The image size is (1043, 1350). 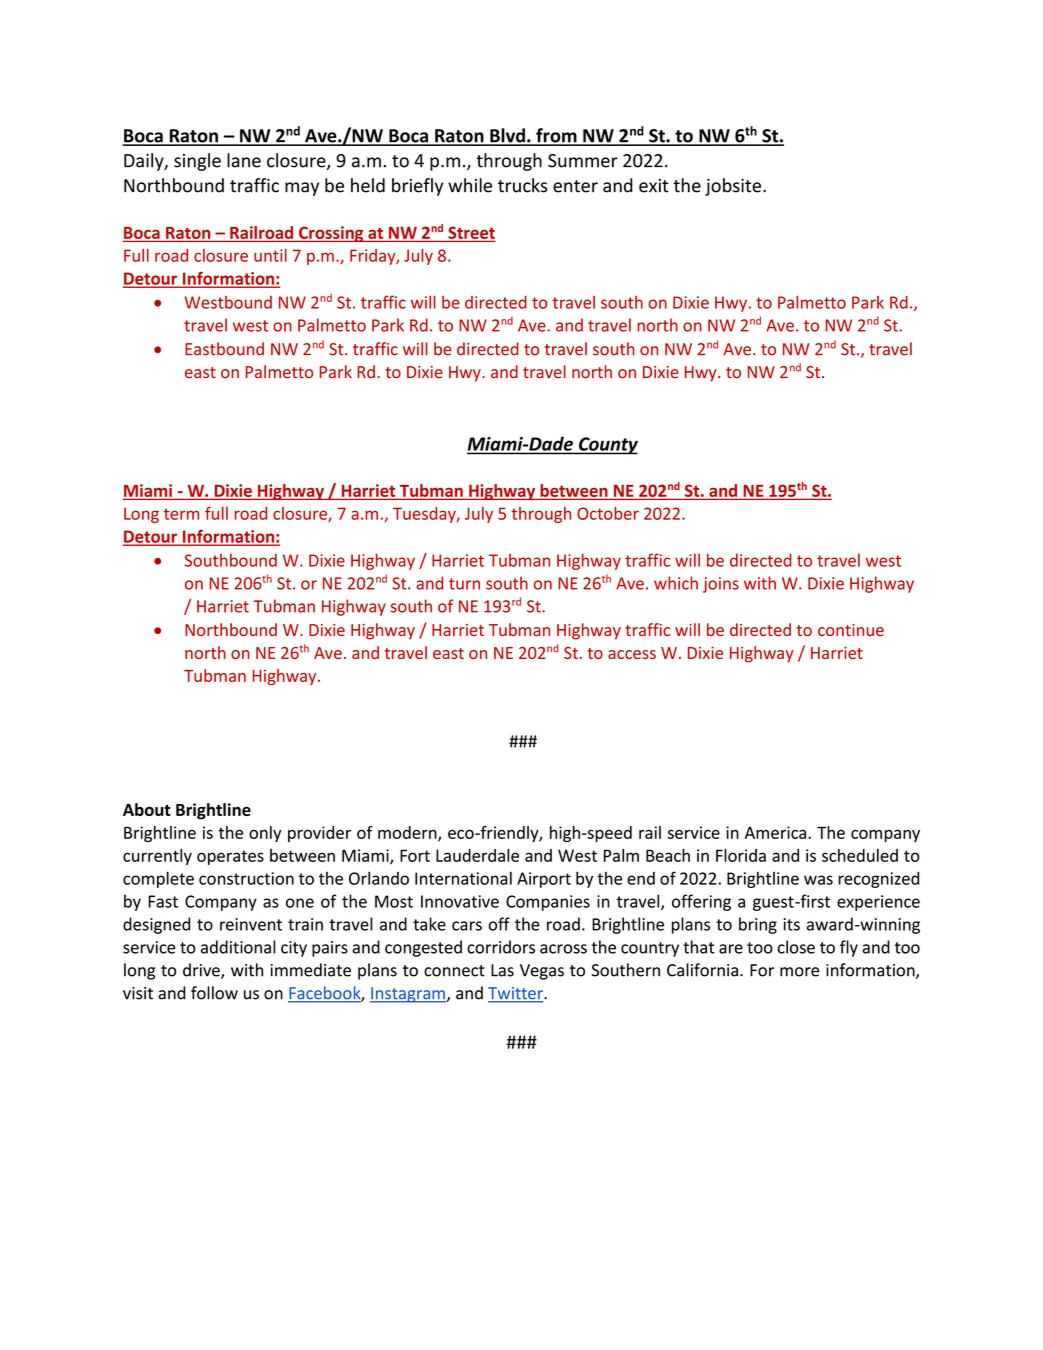 What do you see at coordinates (607, 446) in the screenshot?
I see `County` at bounding box center [607, 446].
